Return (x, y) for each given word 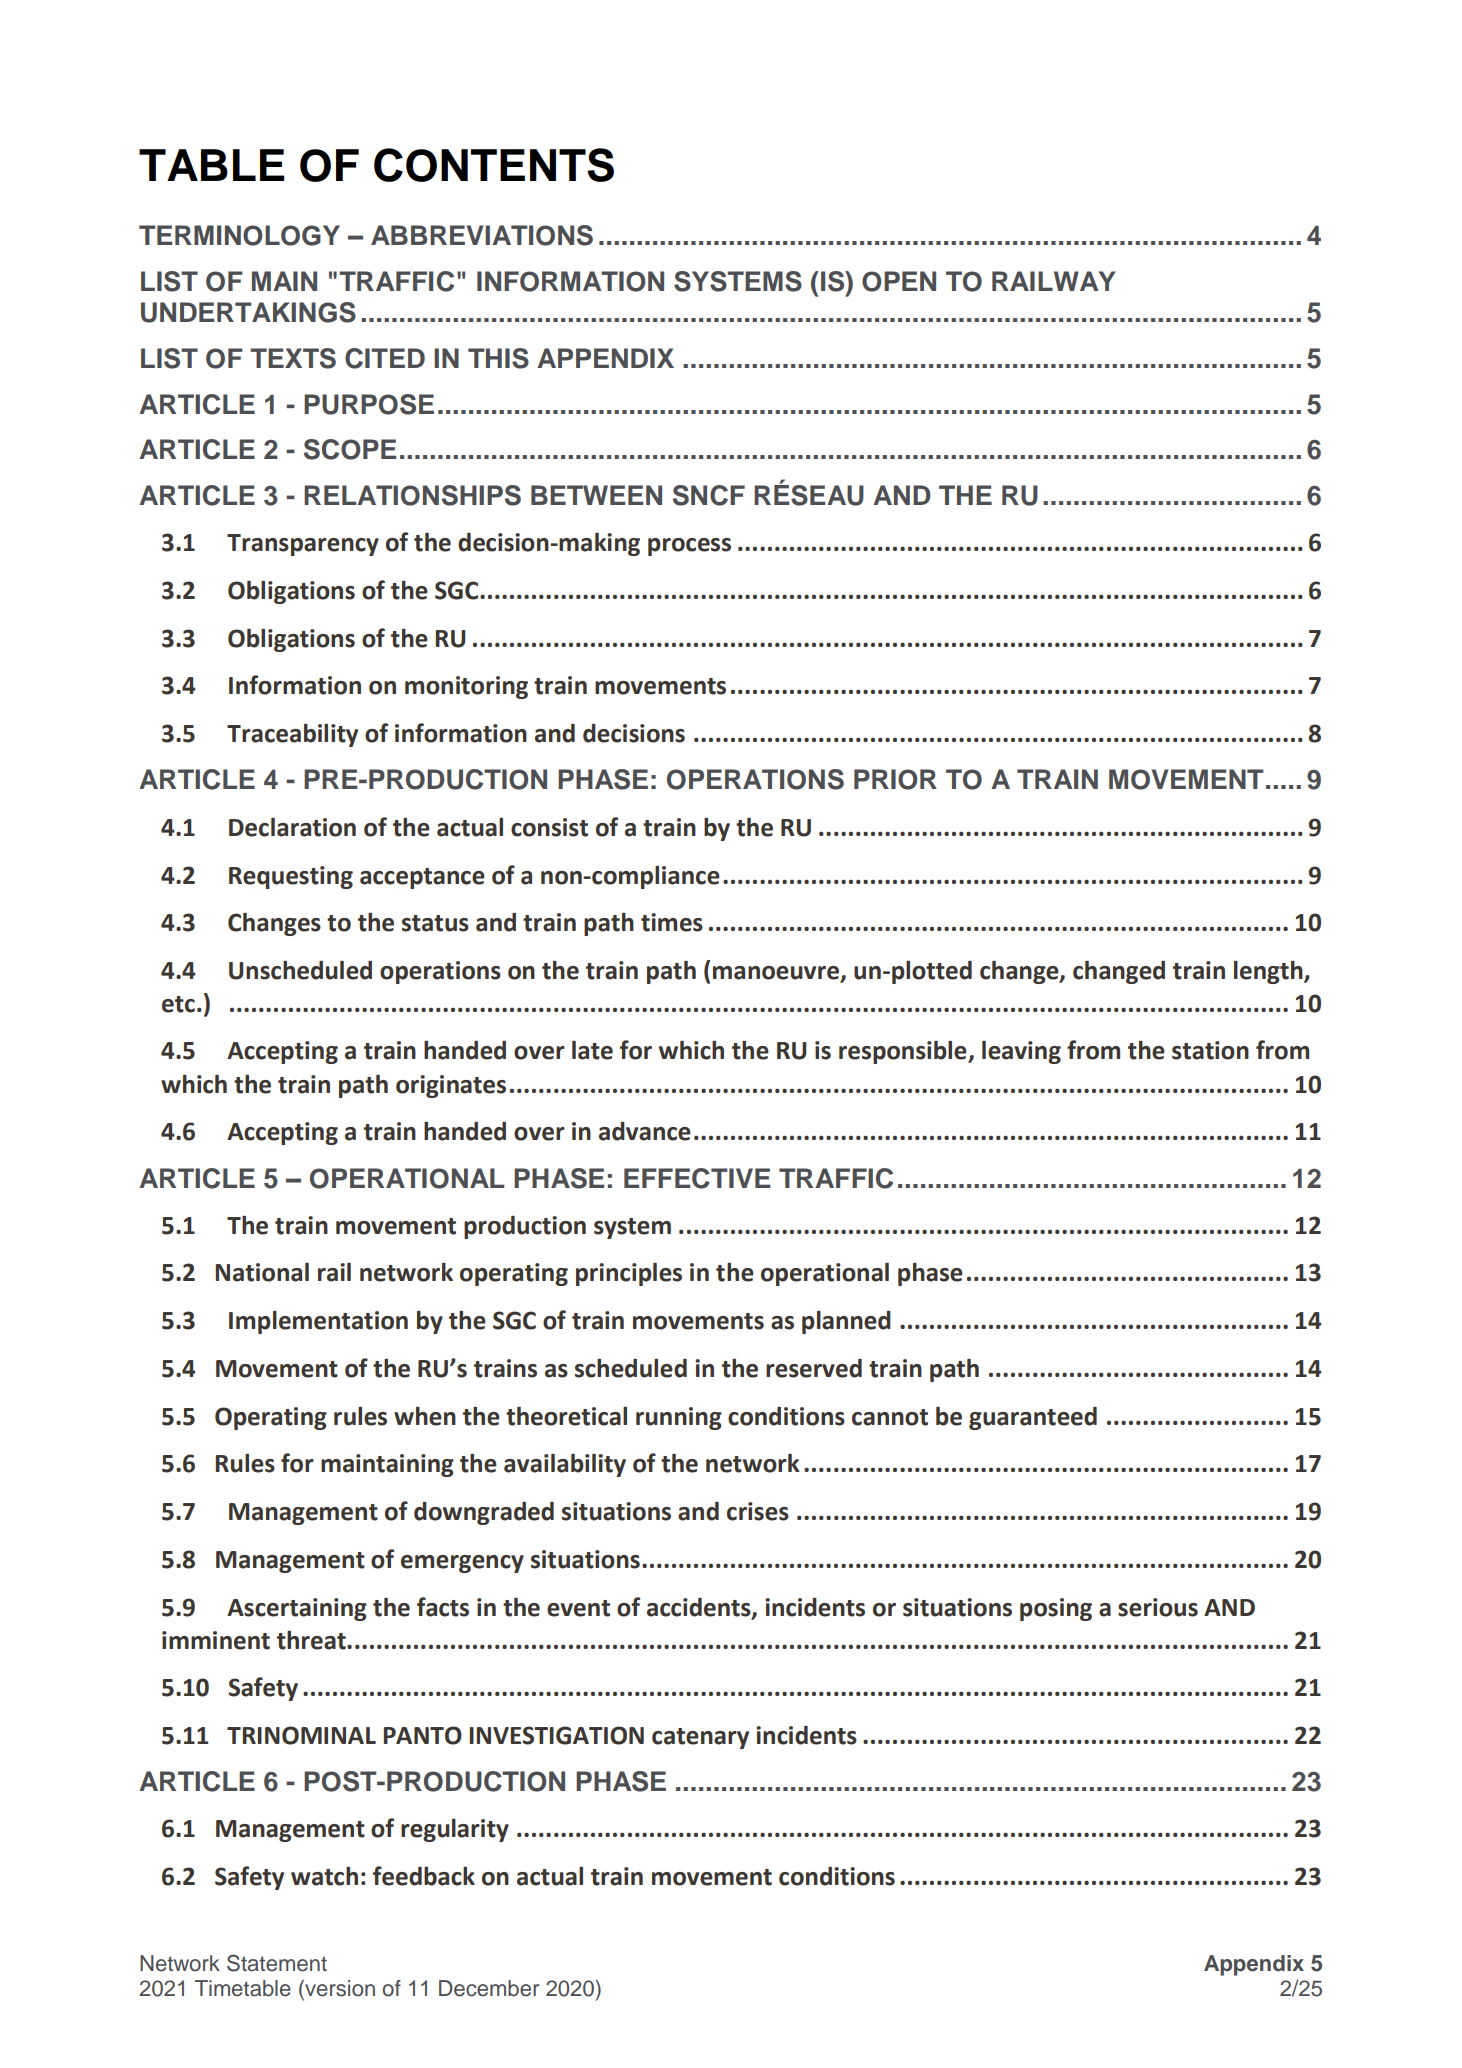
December (489, 1988)
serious (1158, 1607)
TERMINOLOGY (239, 235)
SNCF (709, 495)
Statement (277, 1963)
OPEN (899, 281)
